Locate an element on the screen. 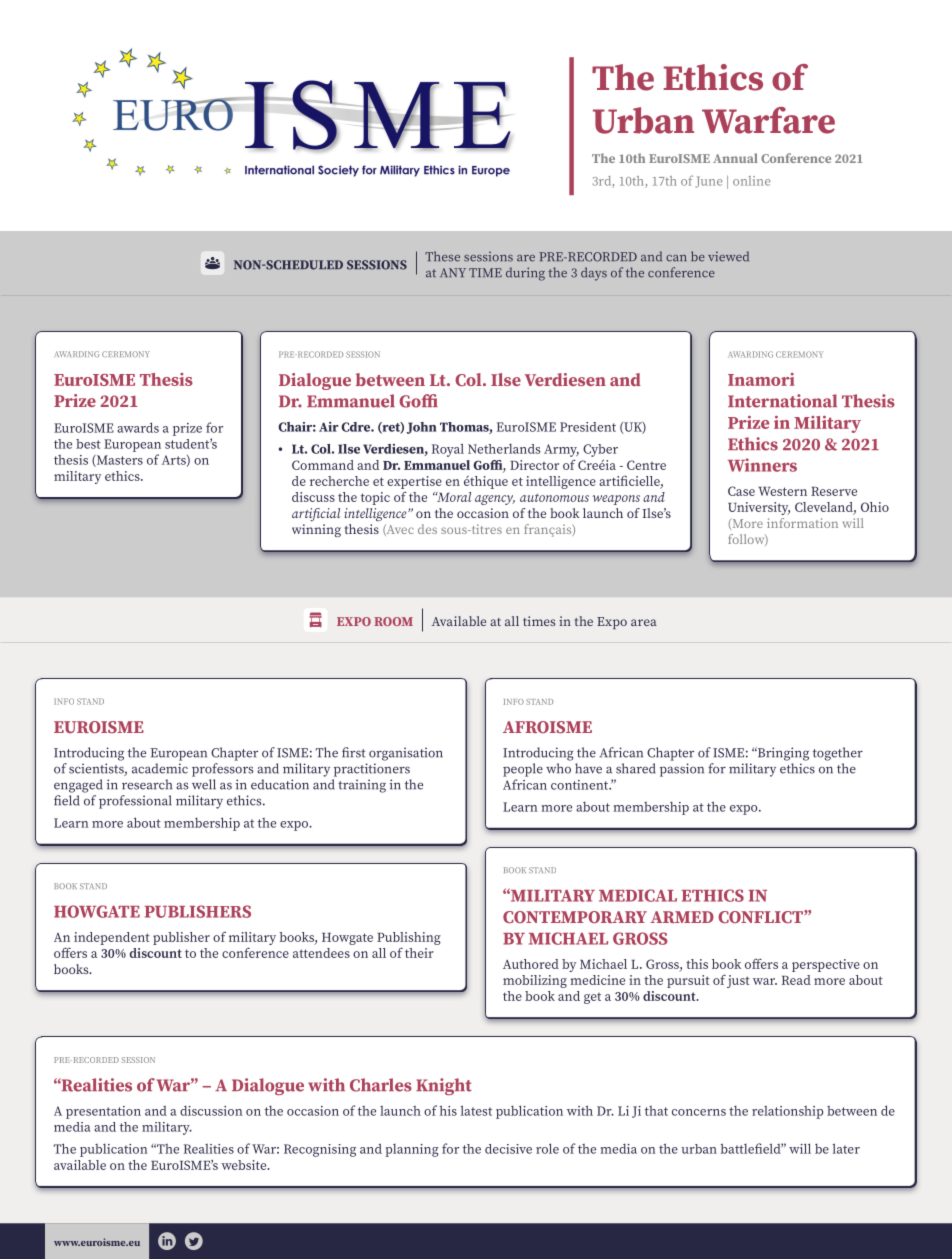 The image size is (952, 1259). These is located at coordinates (442, 256).
